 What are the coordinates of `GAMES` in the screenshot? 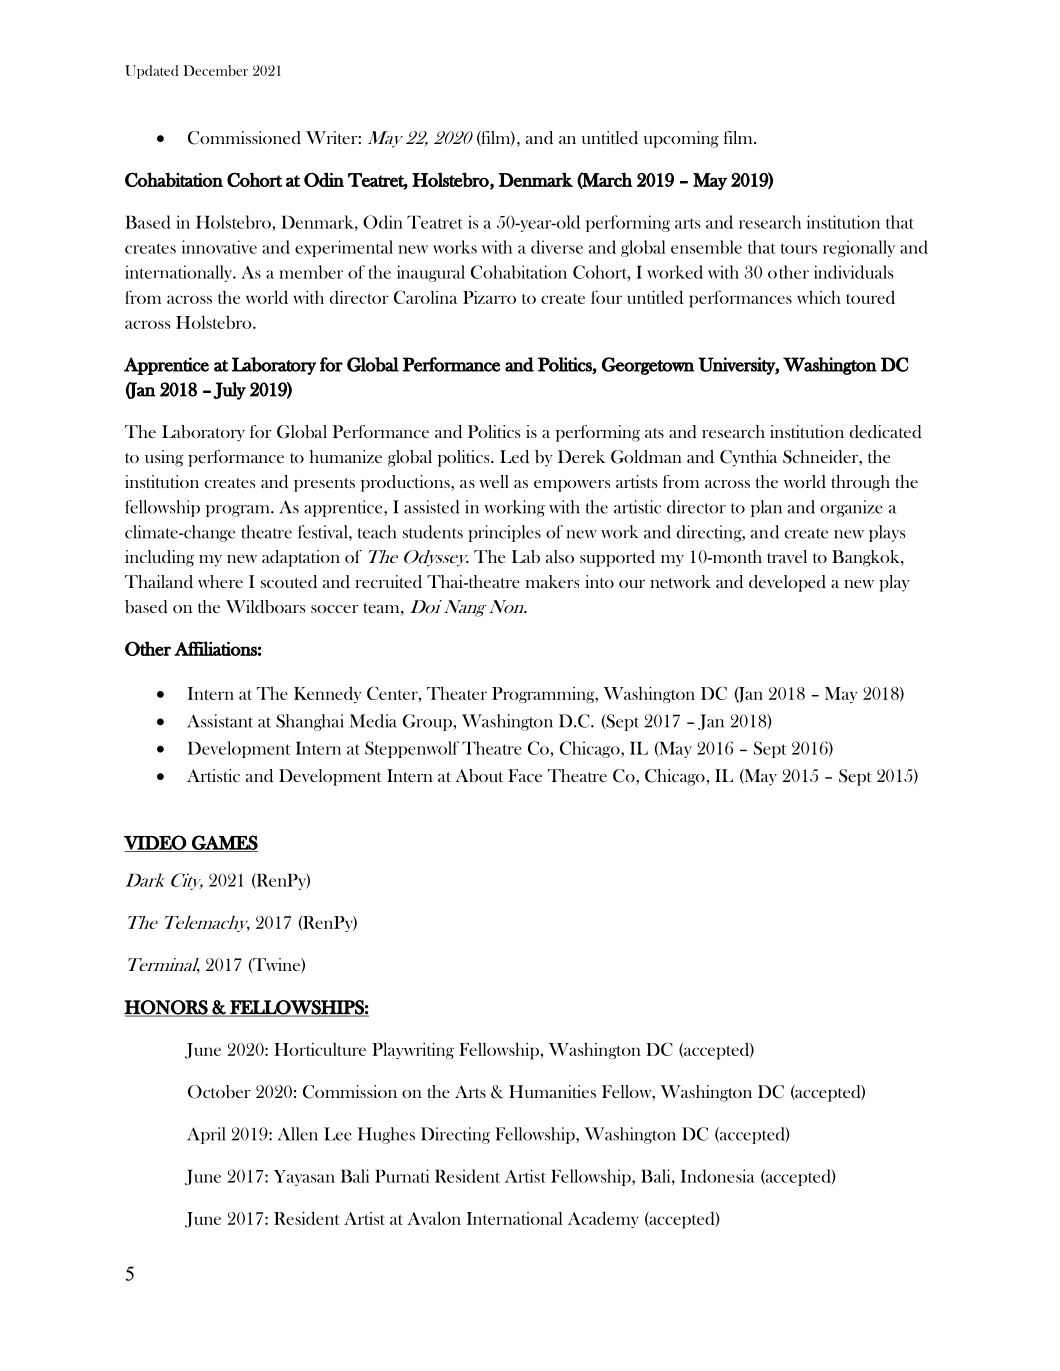 It's located at (224, 843).
